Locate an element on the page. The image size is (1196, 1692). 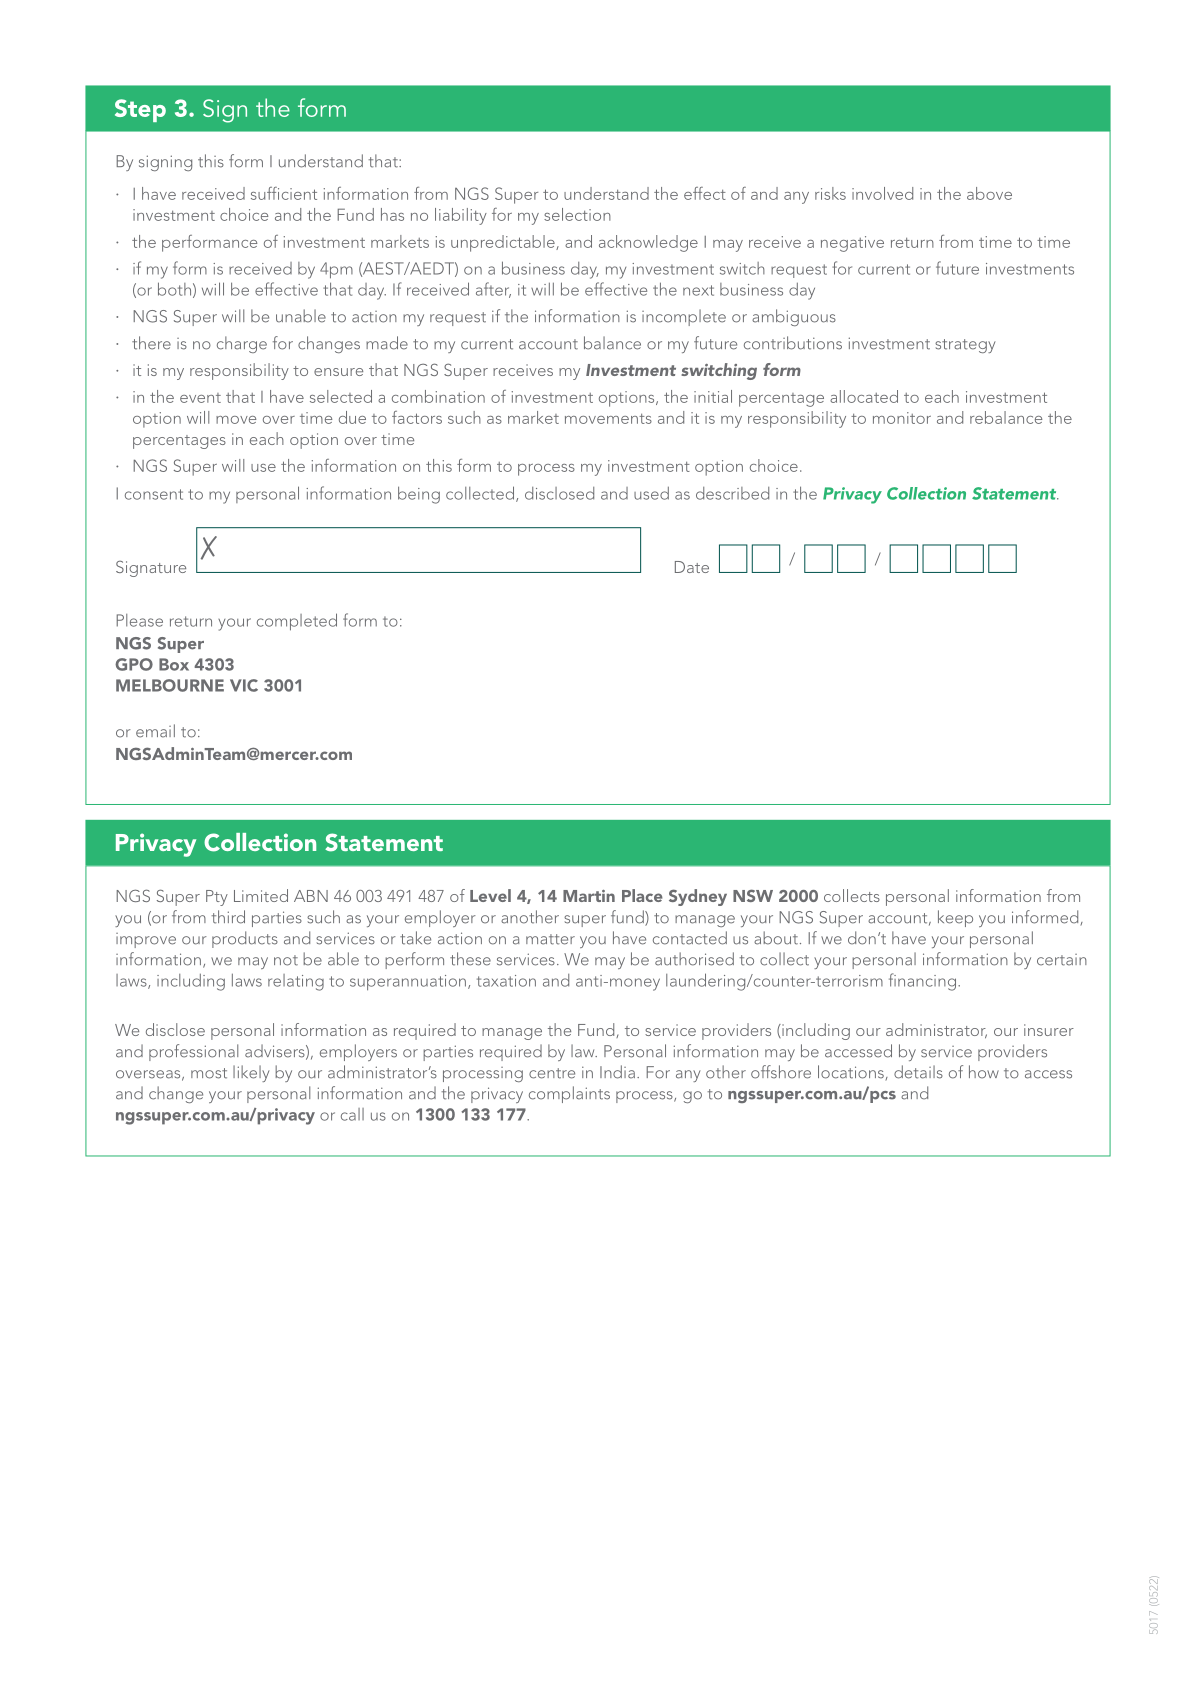
Martin is located at coordinates (589, 896).
